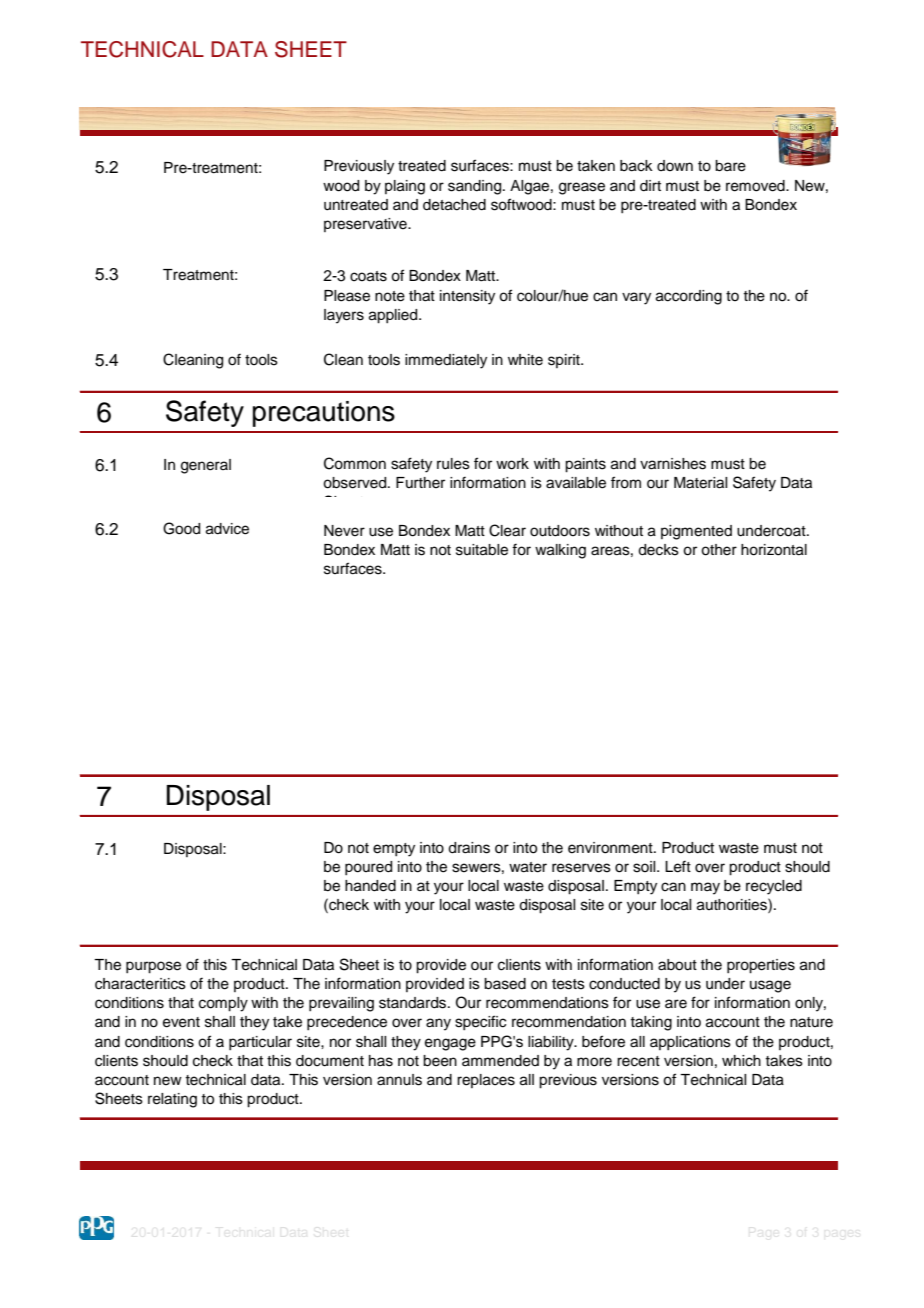  I want to click on removed, so click(756, 186).
